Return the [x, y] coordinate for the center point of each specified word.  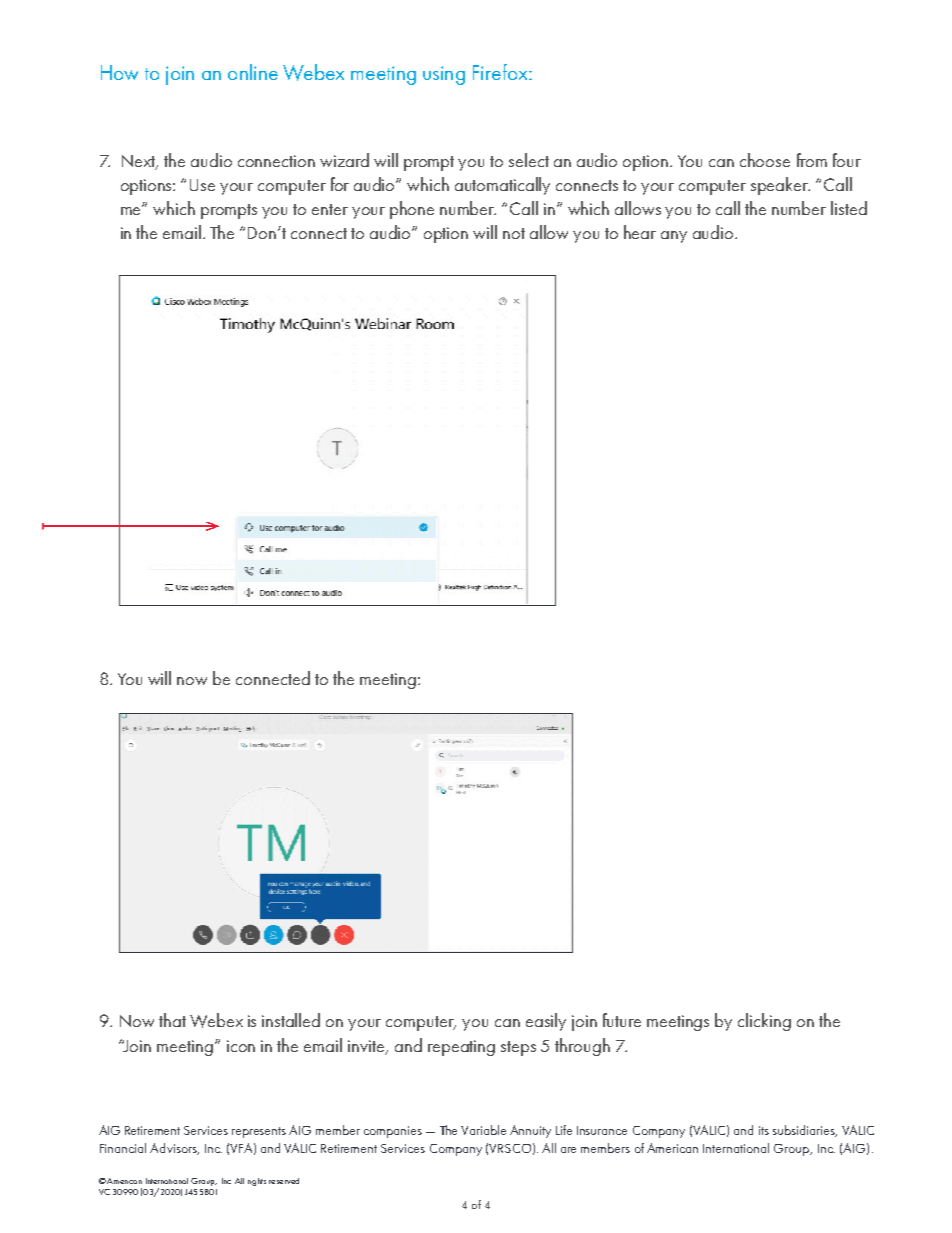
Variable [483, 1130]
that [172, 1020]
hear [640, 232]
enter [330, 209]
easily [546, 1022]
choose [765, 160]
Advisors [174, 1149]
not [514, 233]
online [253, 72]
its [764, 1130]
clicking [764, 1022]
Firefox [501, 72]
